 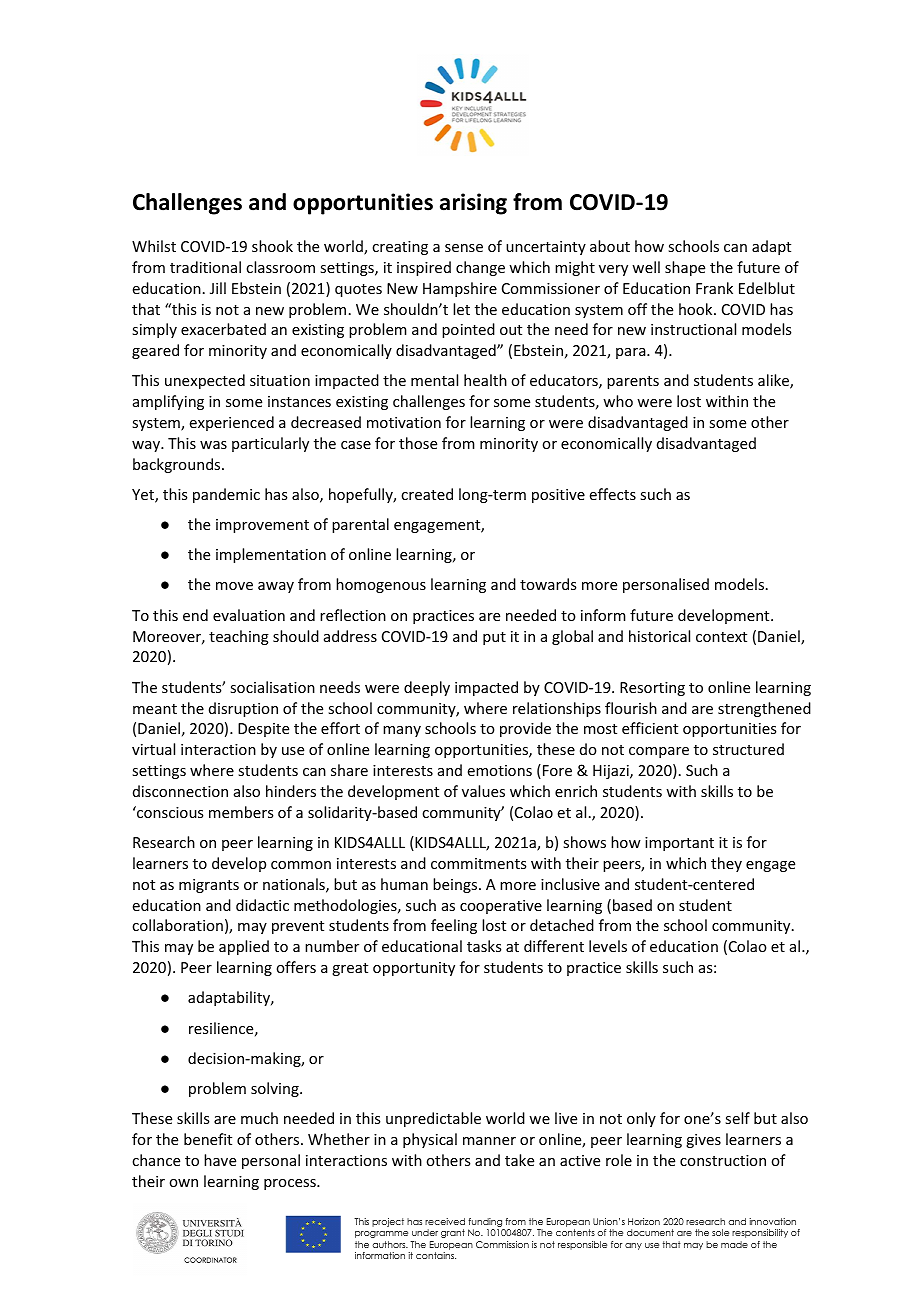 What do you see at coordinates (445, 1221) in the page?
I see `received` at bounding box center [445, 1221].
